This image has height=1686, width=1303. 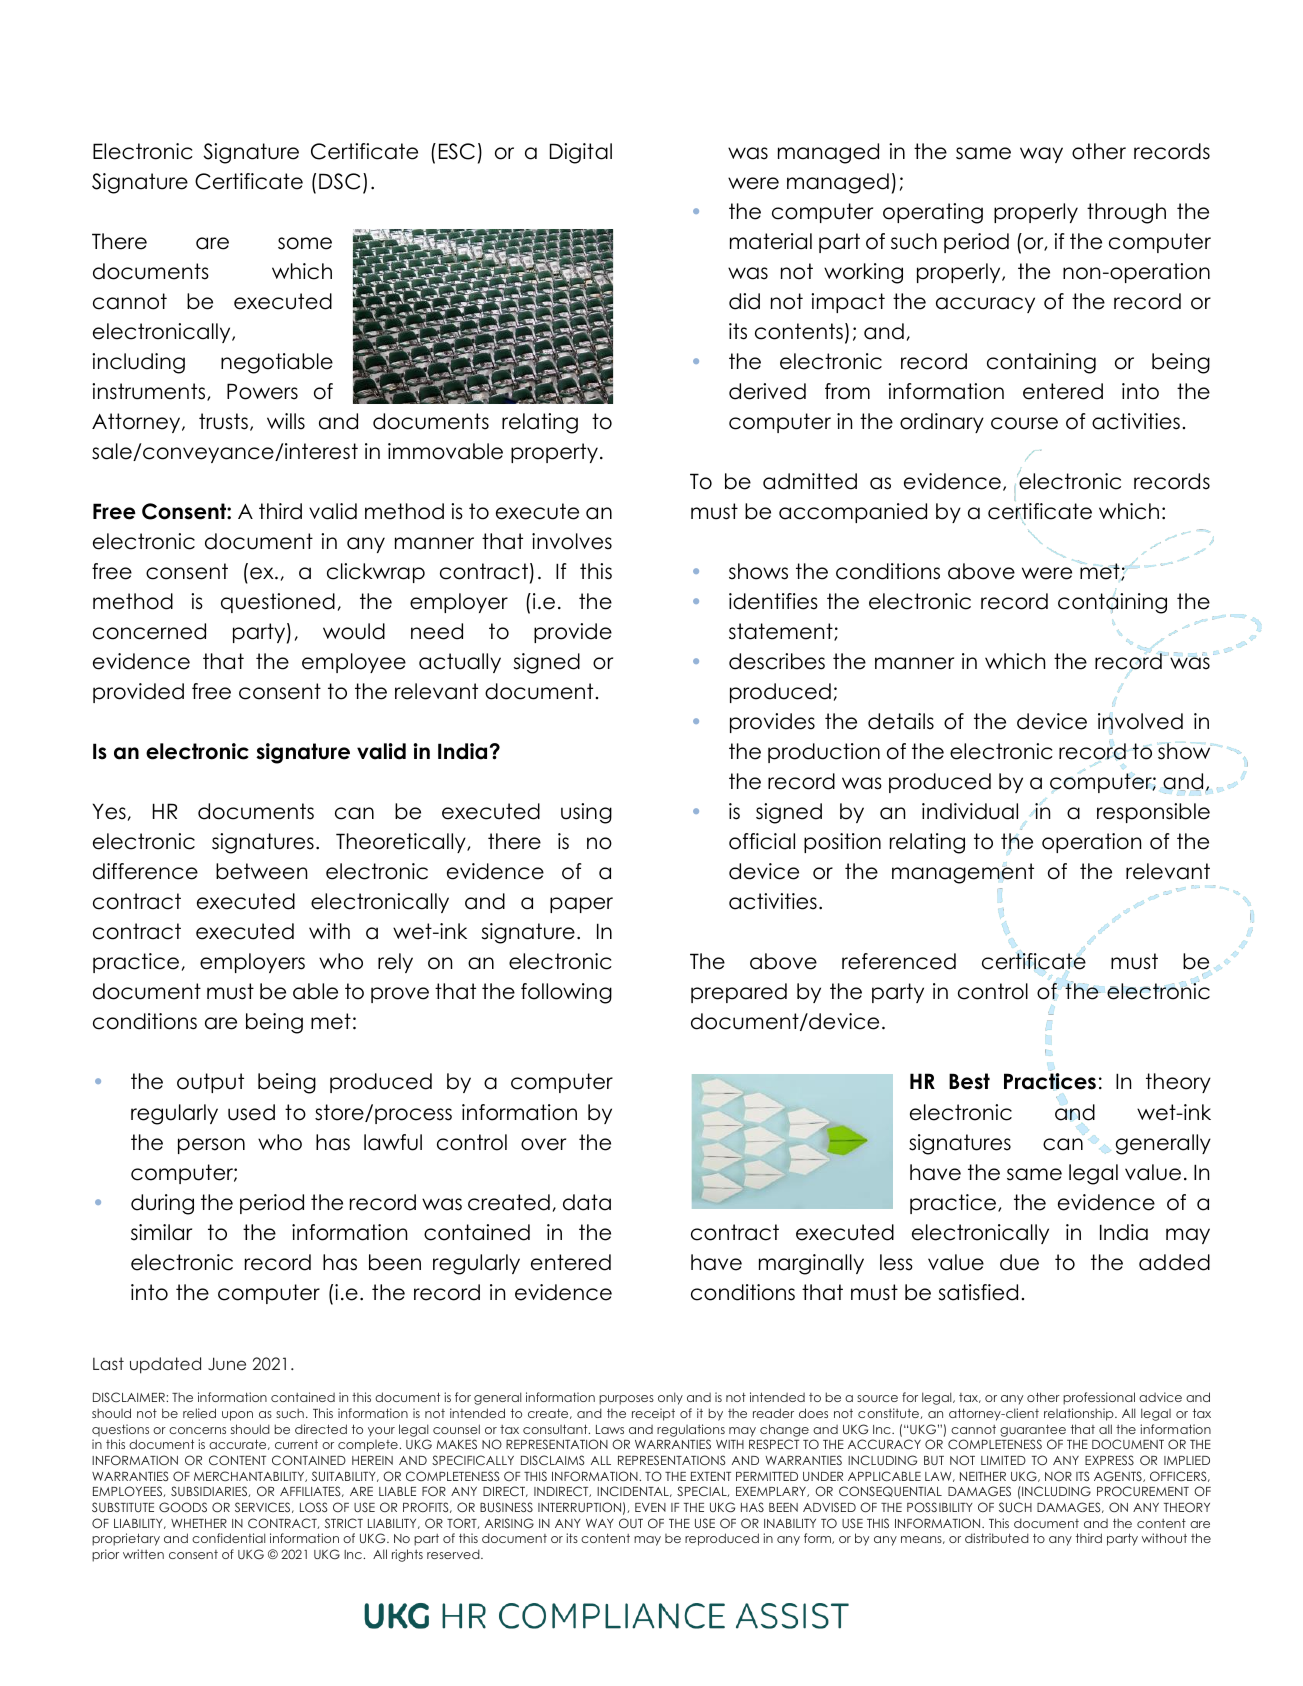 I want to click on EVEN, so click(x=650, y=1507).
